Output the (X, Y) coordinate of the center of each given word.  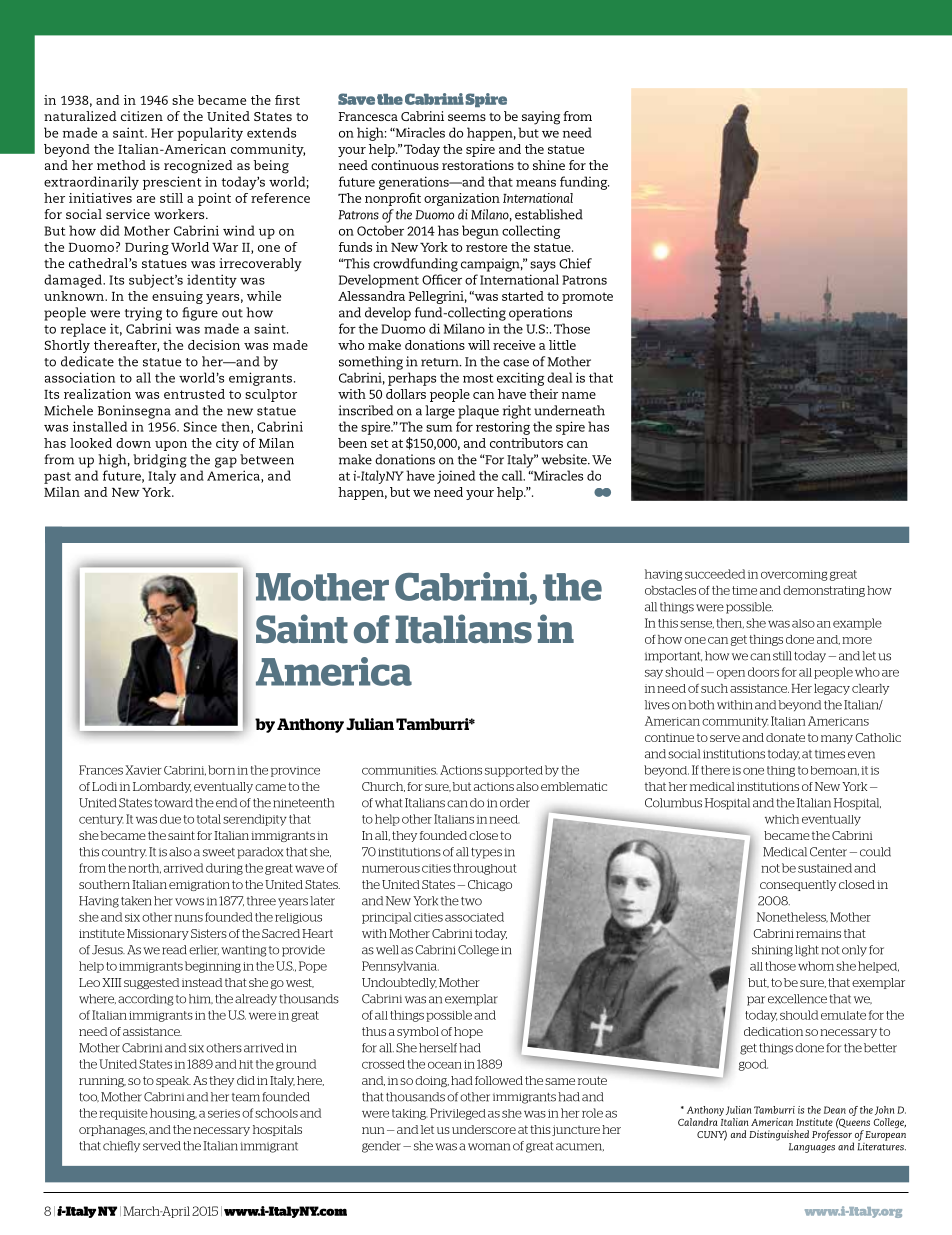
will (479, 345)
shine (549, 165)
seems (467, 117)
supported (514, 771)
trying (143, 314)
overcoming (794, 575)
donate (785, 737)
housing (173, 1114)
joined (456, 477)
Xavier (143, 770)
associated (474, 917)
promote (587, 298)
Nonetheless (792, 917)
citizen (142, 116)
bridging (160, 461)
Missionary (158, 934)
